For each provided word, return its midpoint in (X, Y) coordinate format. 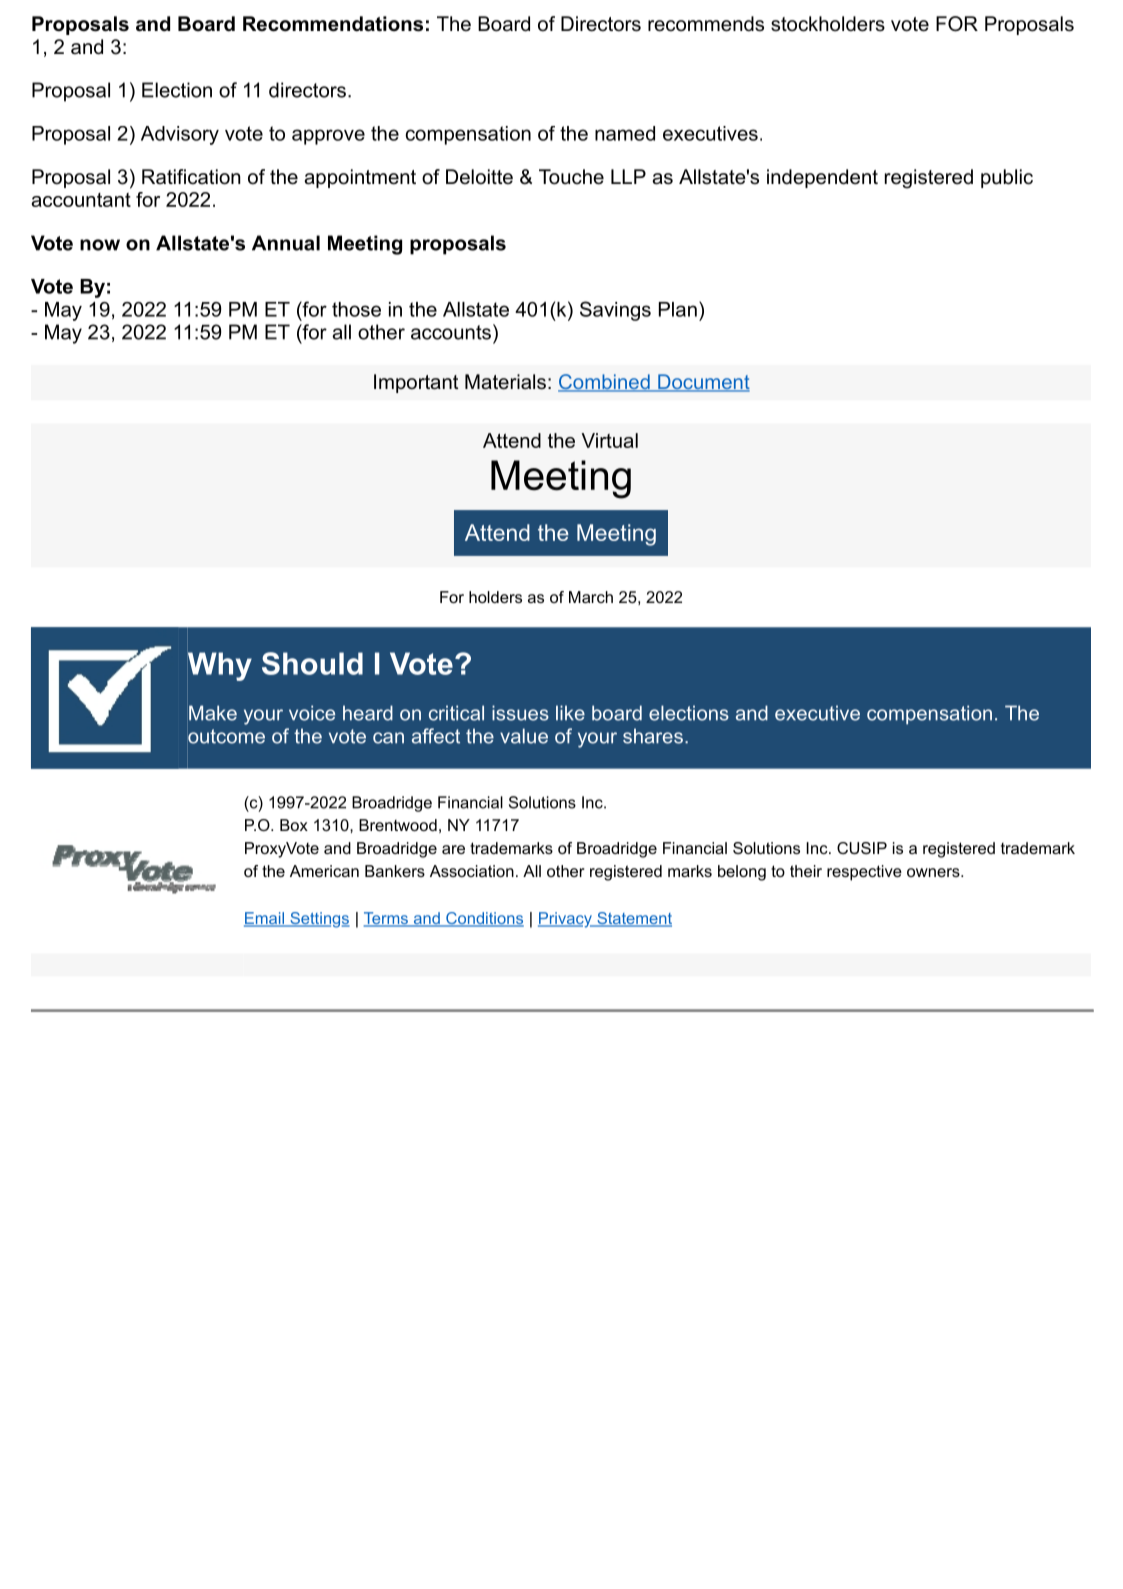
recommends (706, 24)
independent (822, 178)
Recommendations (333, 24)
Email (265, 919)
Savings (615, 311)
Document (703, 383)
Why (220, 666)
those (356, 309)
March (591, 597)
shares (653, 736)
